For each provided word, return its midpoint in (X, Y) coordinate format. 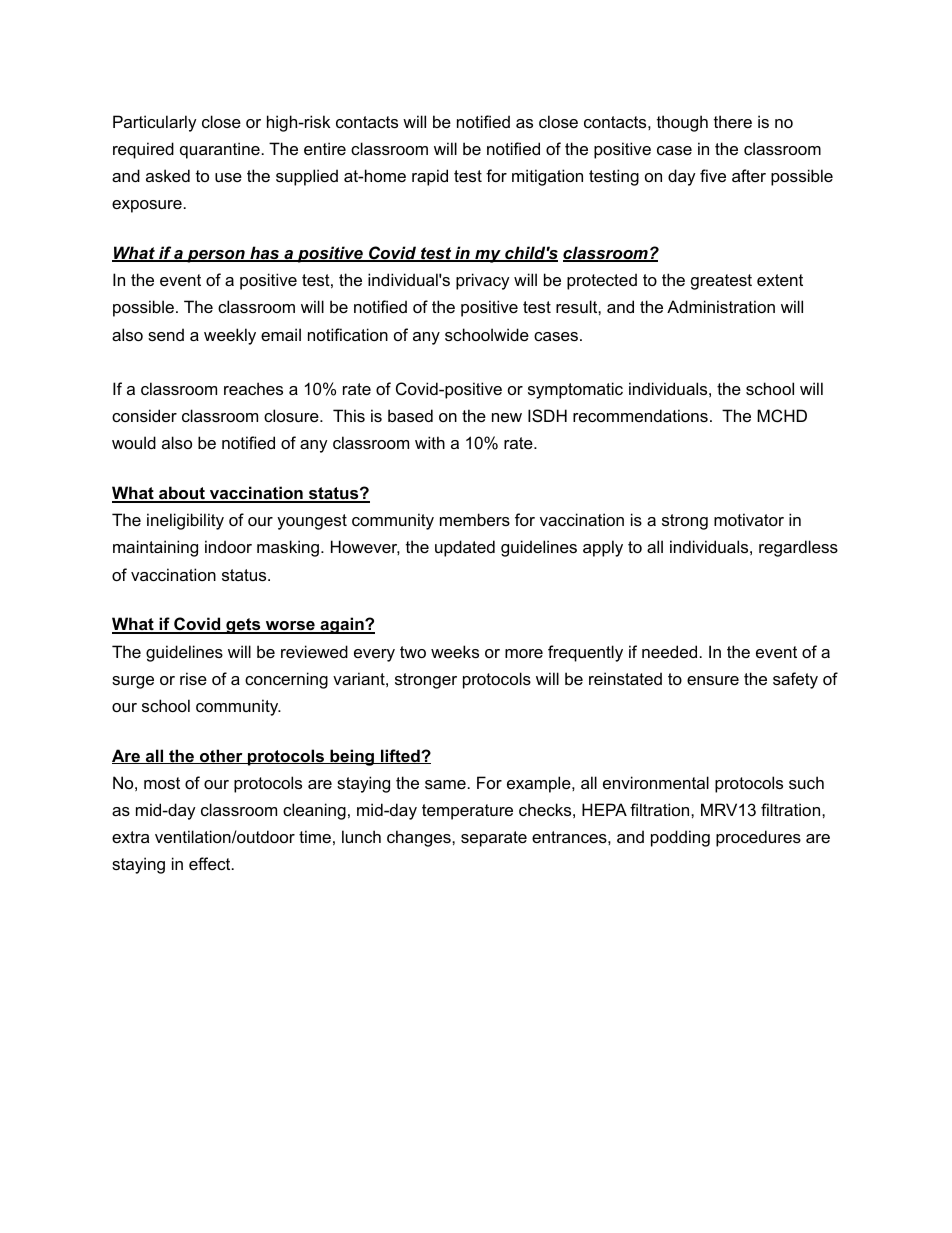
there (733, 121)
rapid (430, 177)
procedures (758, 838)
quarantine (220, 150)
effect (211, 863)
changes (420, 838)
